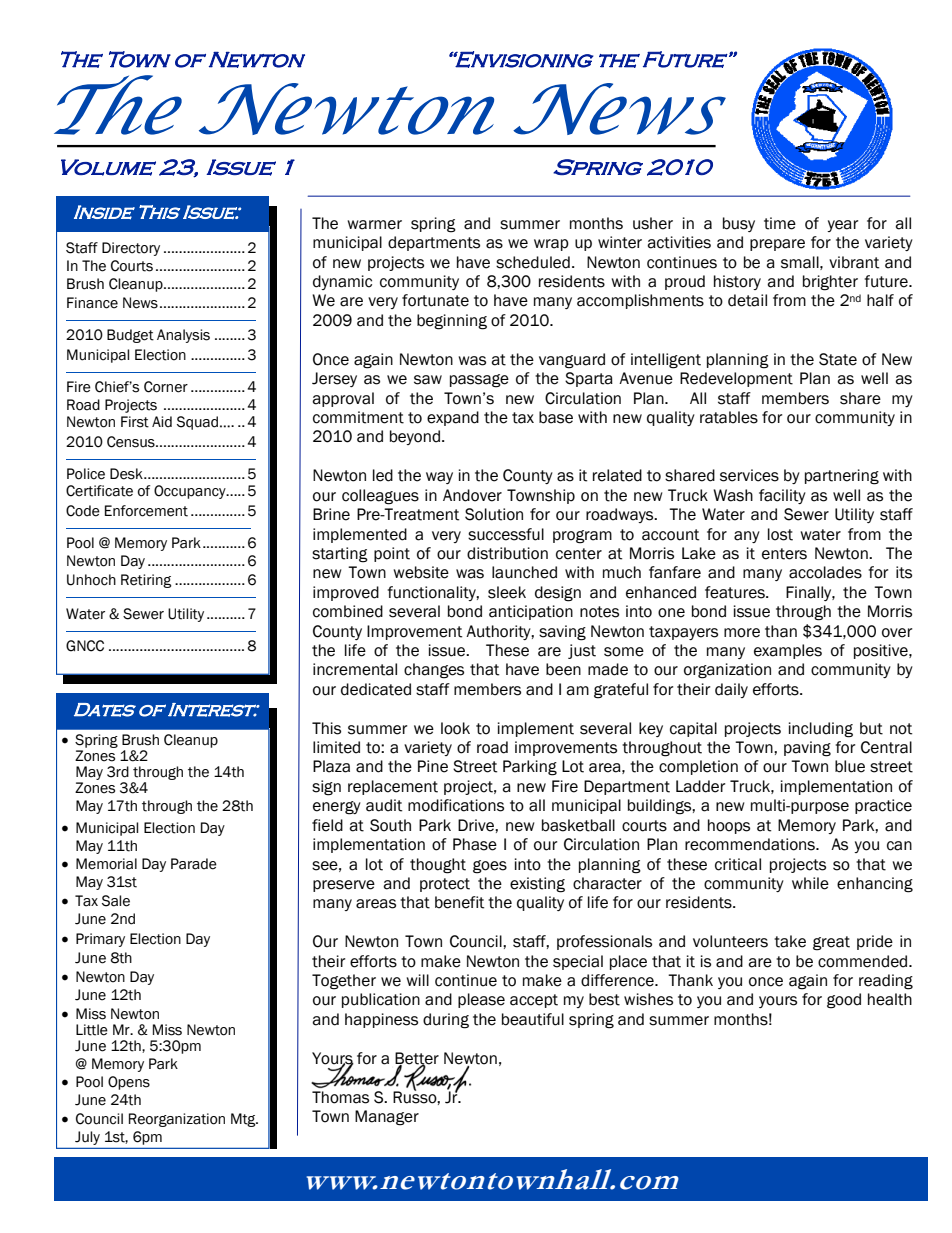 The height and width of the screenshot is (1233, 952). What do you see at coordinates (533, 262) in the screenshot?
I see `scheduled` at bounding box center [533, 262].
